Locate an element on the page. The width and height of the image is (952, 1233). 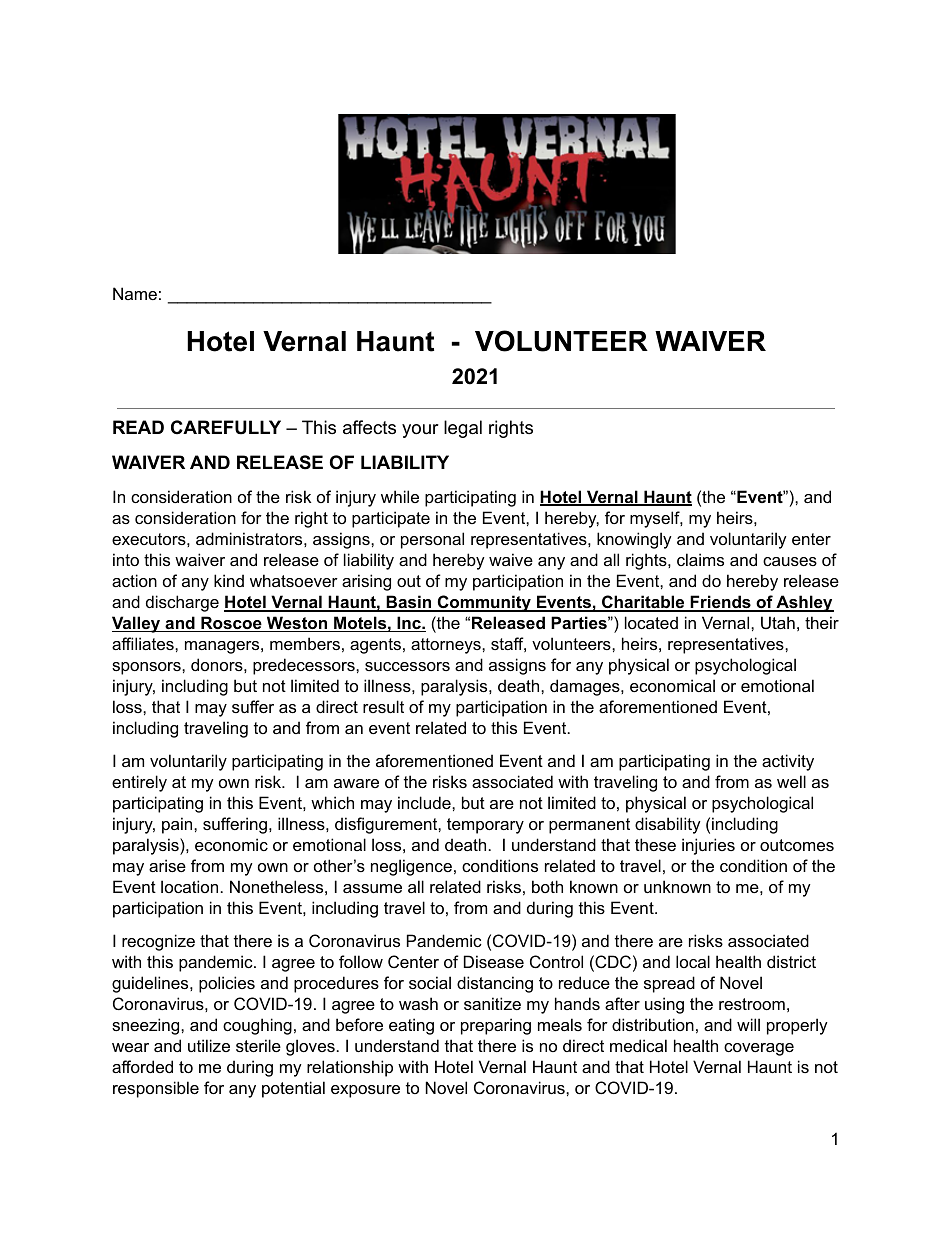
personal is located at coordinates (432, 540).
